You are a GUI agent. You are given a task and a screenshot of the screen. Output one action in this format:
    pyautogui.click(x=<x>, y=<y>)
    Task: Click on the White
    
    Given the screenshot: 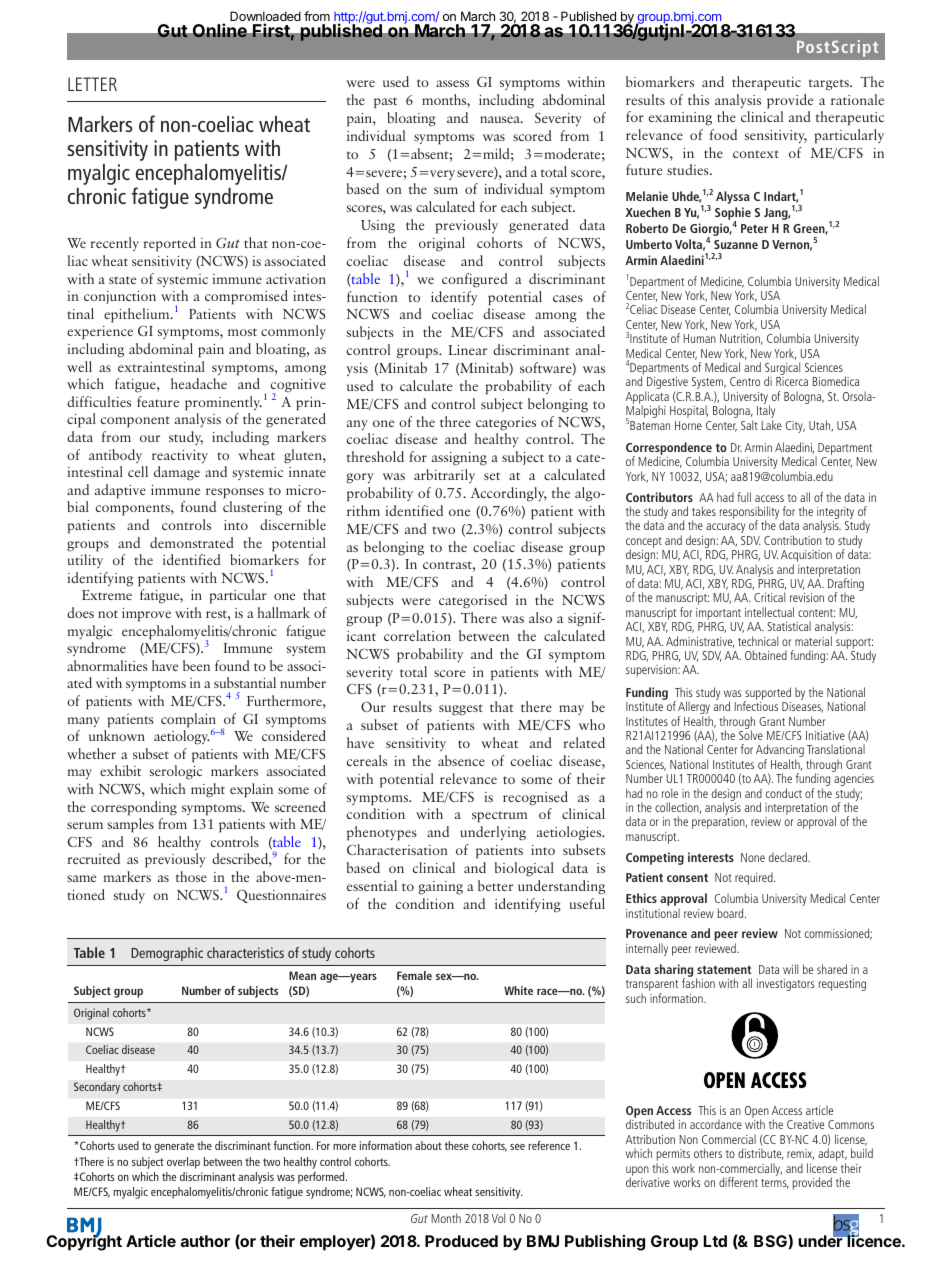 What is the action you would take?
    pyautogui.click(x=518, y=990)
